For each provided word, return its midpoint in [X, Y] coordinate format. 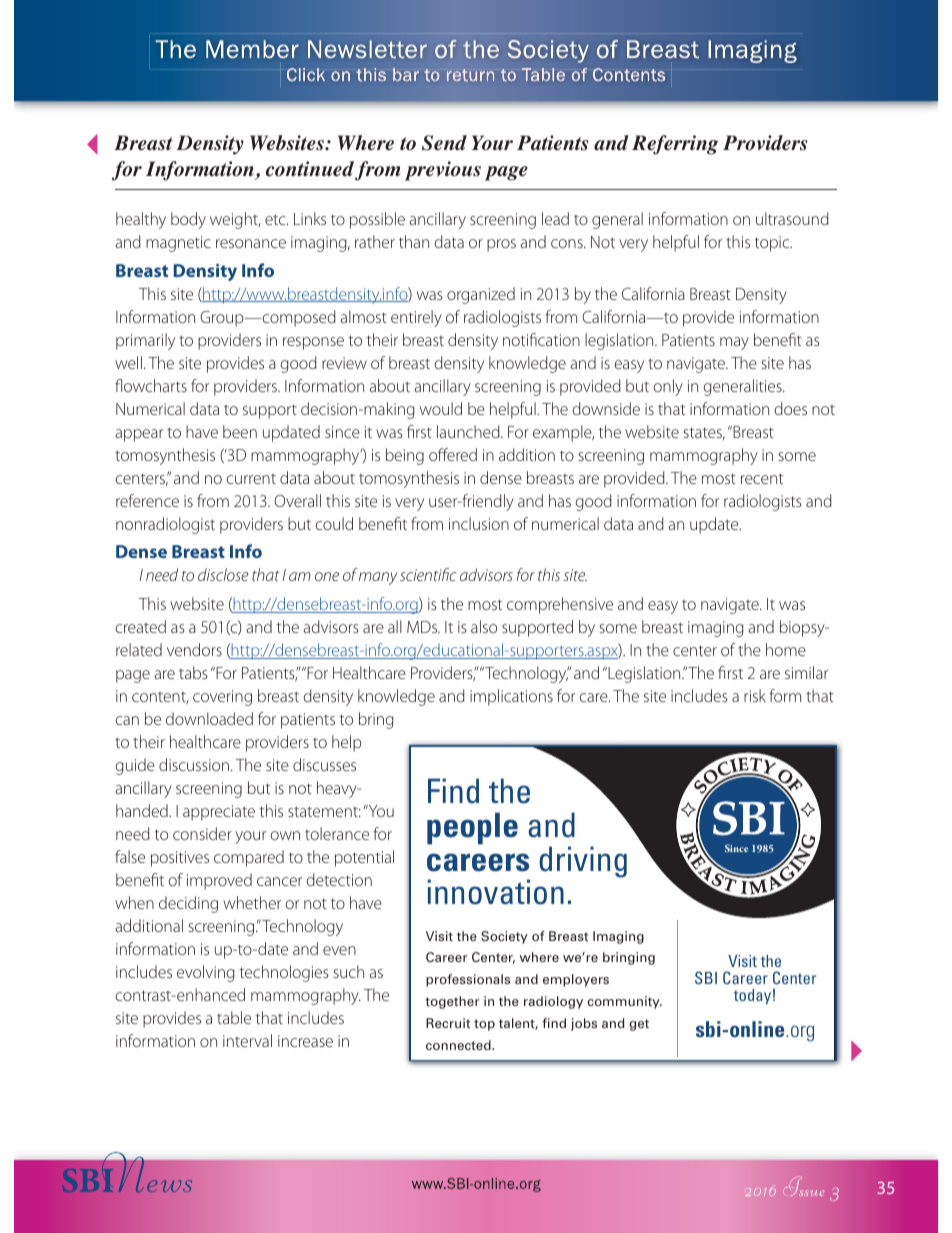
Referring [675, 145]
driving [583, 862]
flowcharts [151, 385]
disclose [223, 574]
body [188, 220]
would [441, 408]
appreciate [219, 813]
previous [443, 171]
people [472, 828]
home [786, 649]
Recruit [448, 1023]
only [668, 387]
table [234, 1017]
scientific [428, 574]
